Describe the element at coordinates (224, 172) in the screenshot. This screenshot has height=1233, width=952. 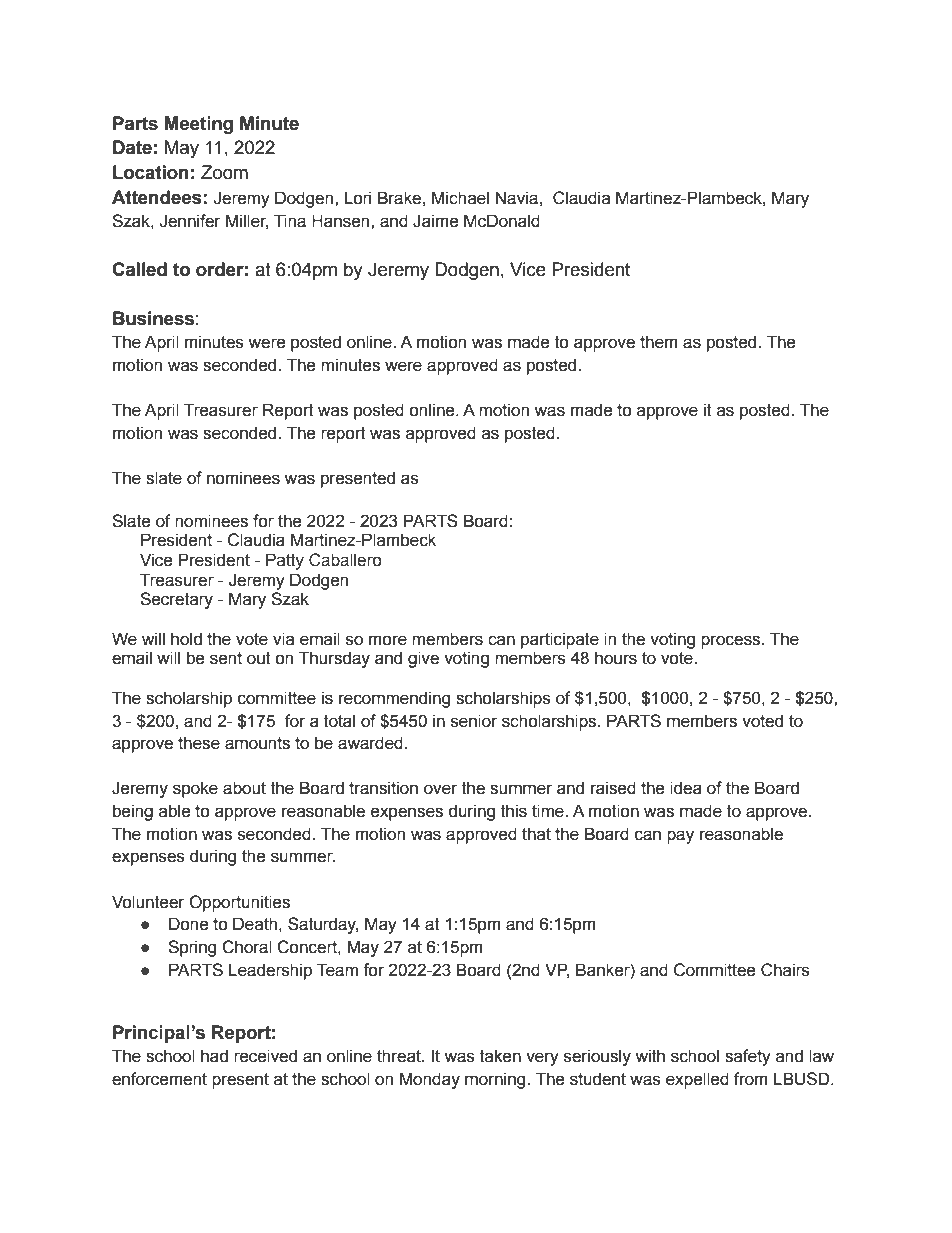
I see `Zoom` at that location.
